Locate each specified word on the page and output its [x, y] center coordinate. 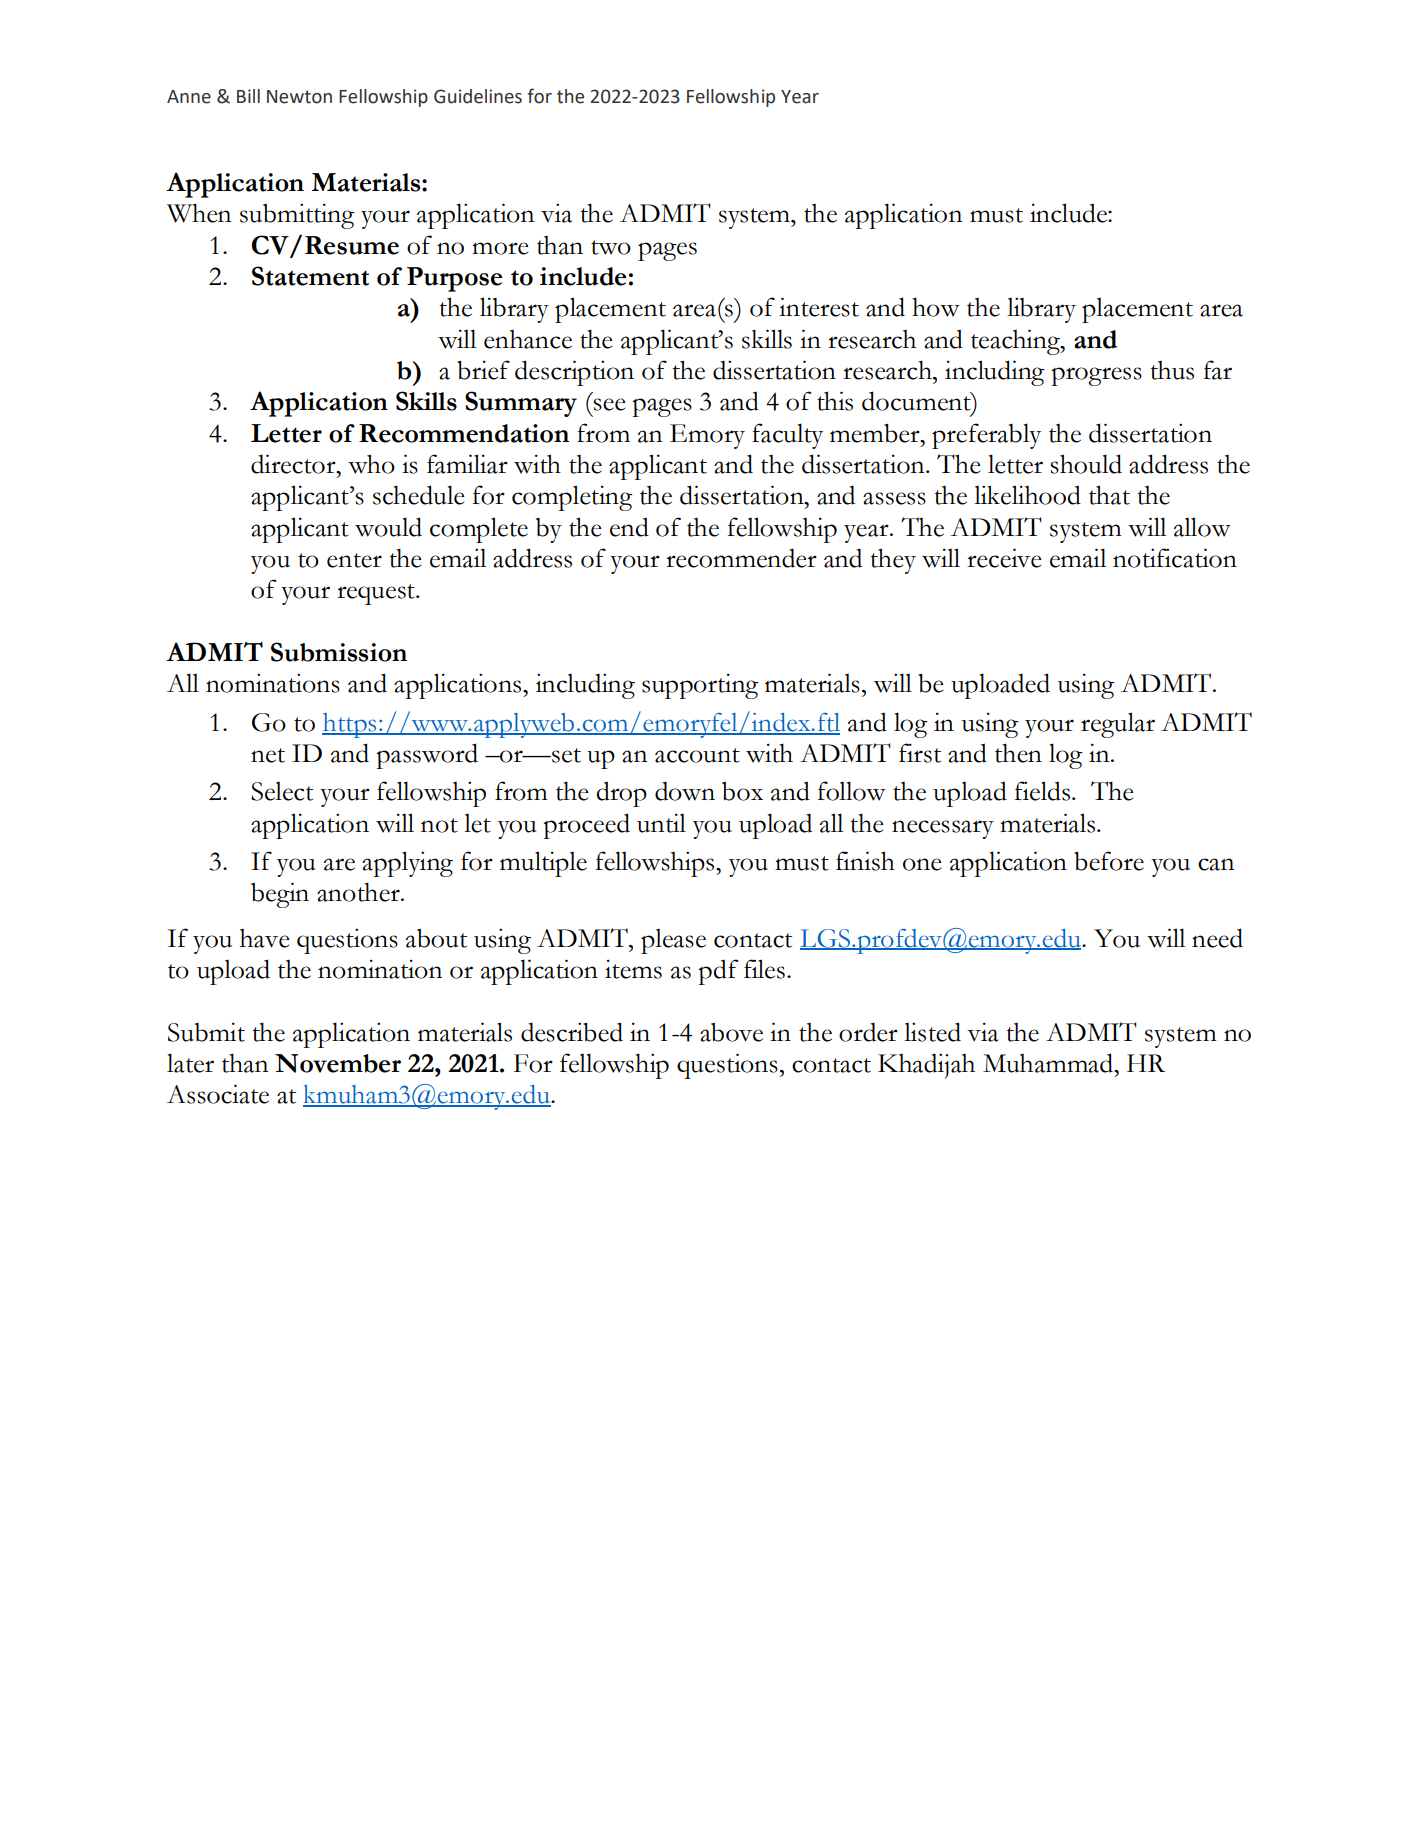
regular [1118, 725]
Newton [299, 97]
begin [280, 895]
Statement [310, 276]
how [936, 307]
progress [1096, 376]
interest [819, 307]
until [661, 823]
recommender [741, 558]
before [1109, 861]
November [338, 1063]
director [294, 464]
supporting [700, 686]
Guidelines [478, 96]
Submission [339, 652]
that [1109, 495]
